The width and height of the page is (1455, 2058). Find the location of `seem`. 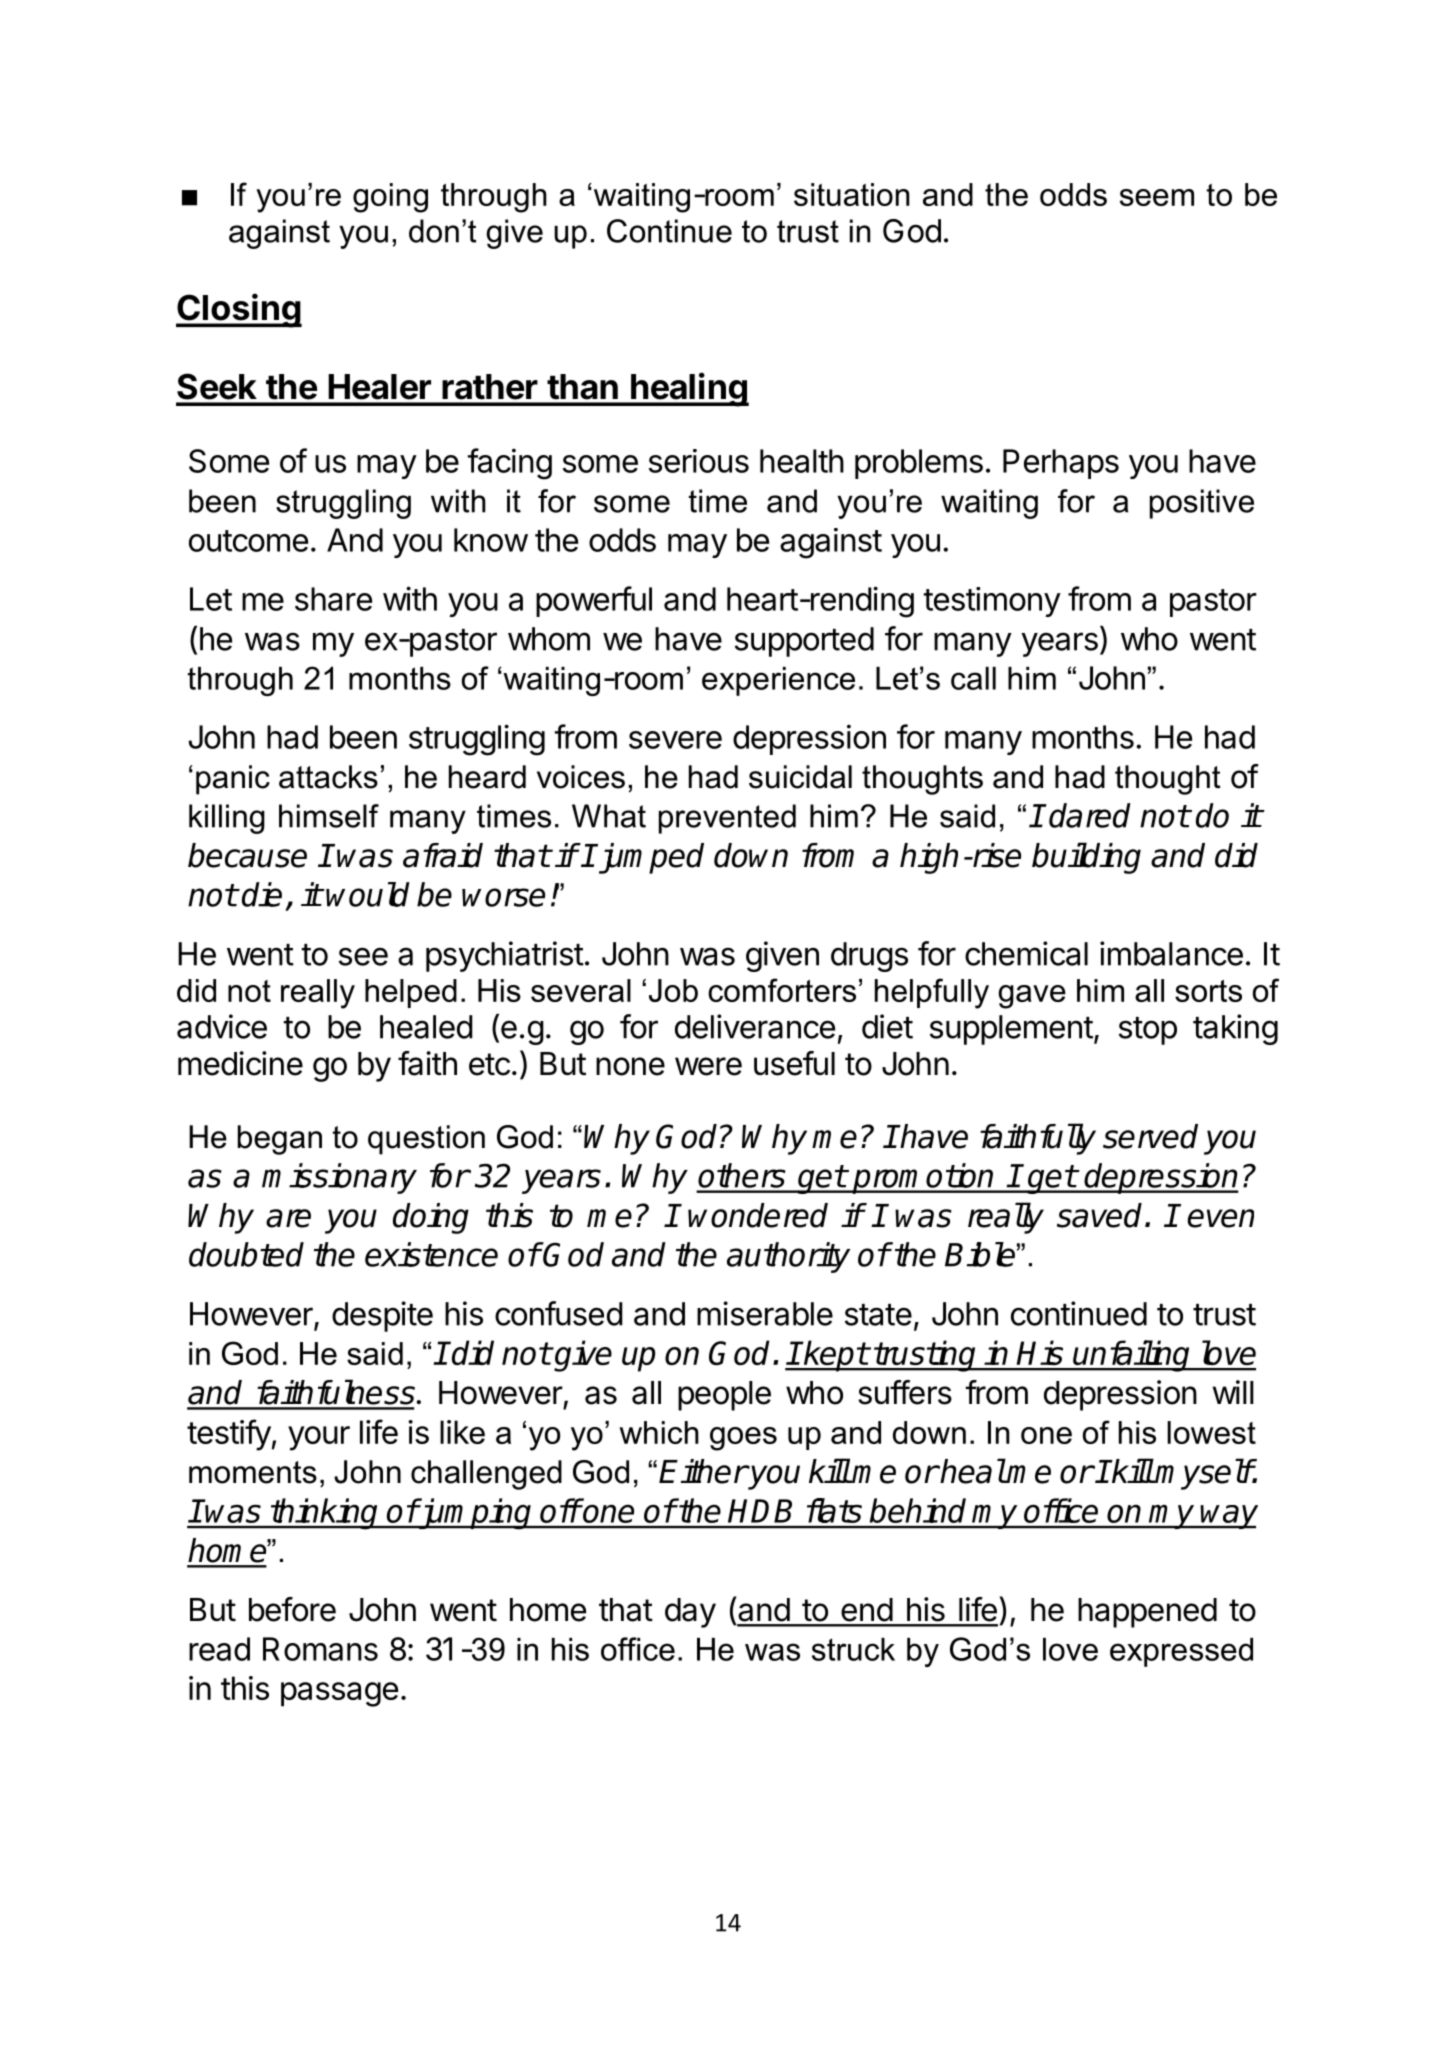

seem is located at coordinates (1157, 197).
